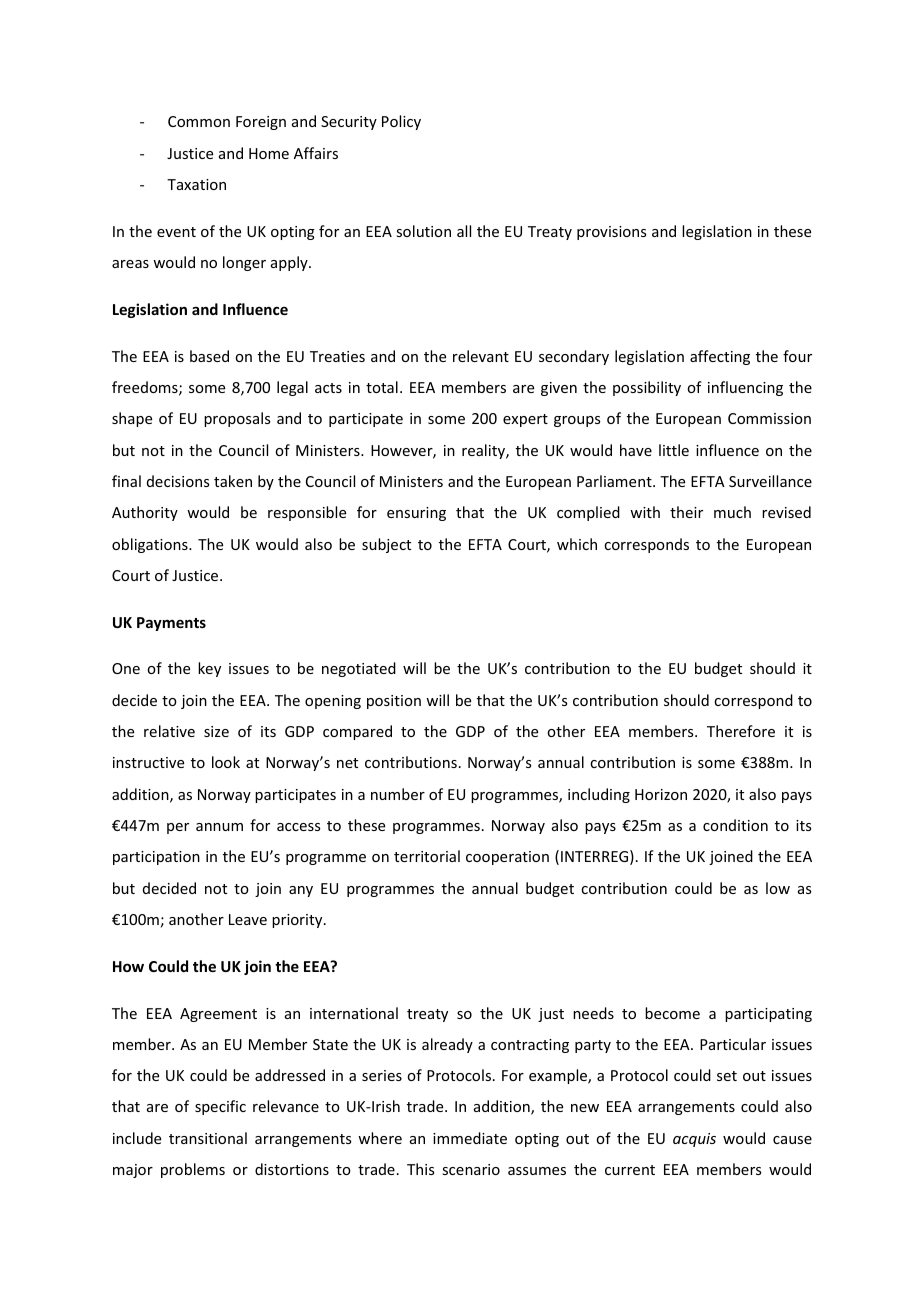  Describe the element at coordinates (219, 827) in the screenshot. I see `annum` at that location.
